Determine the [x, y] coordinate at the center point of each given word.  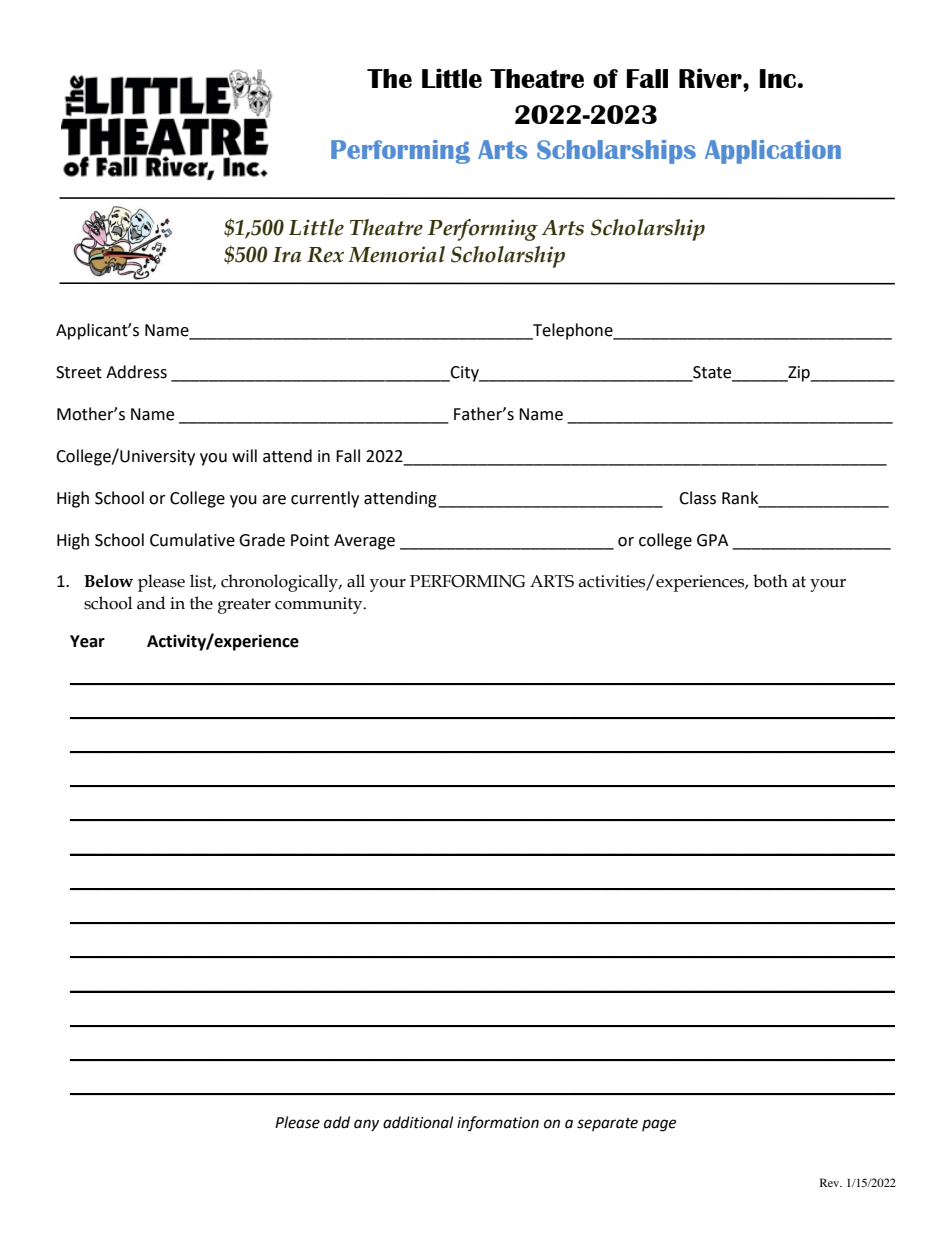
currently [325, 499]
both [770, 581]
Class [697, 498]
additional [418, 1122]
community [320, 605]
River [711, 78]
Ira [287, 255]
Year [87, 641]
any [366, 1125]
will [244, 455]
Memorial [396, 254]
